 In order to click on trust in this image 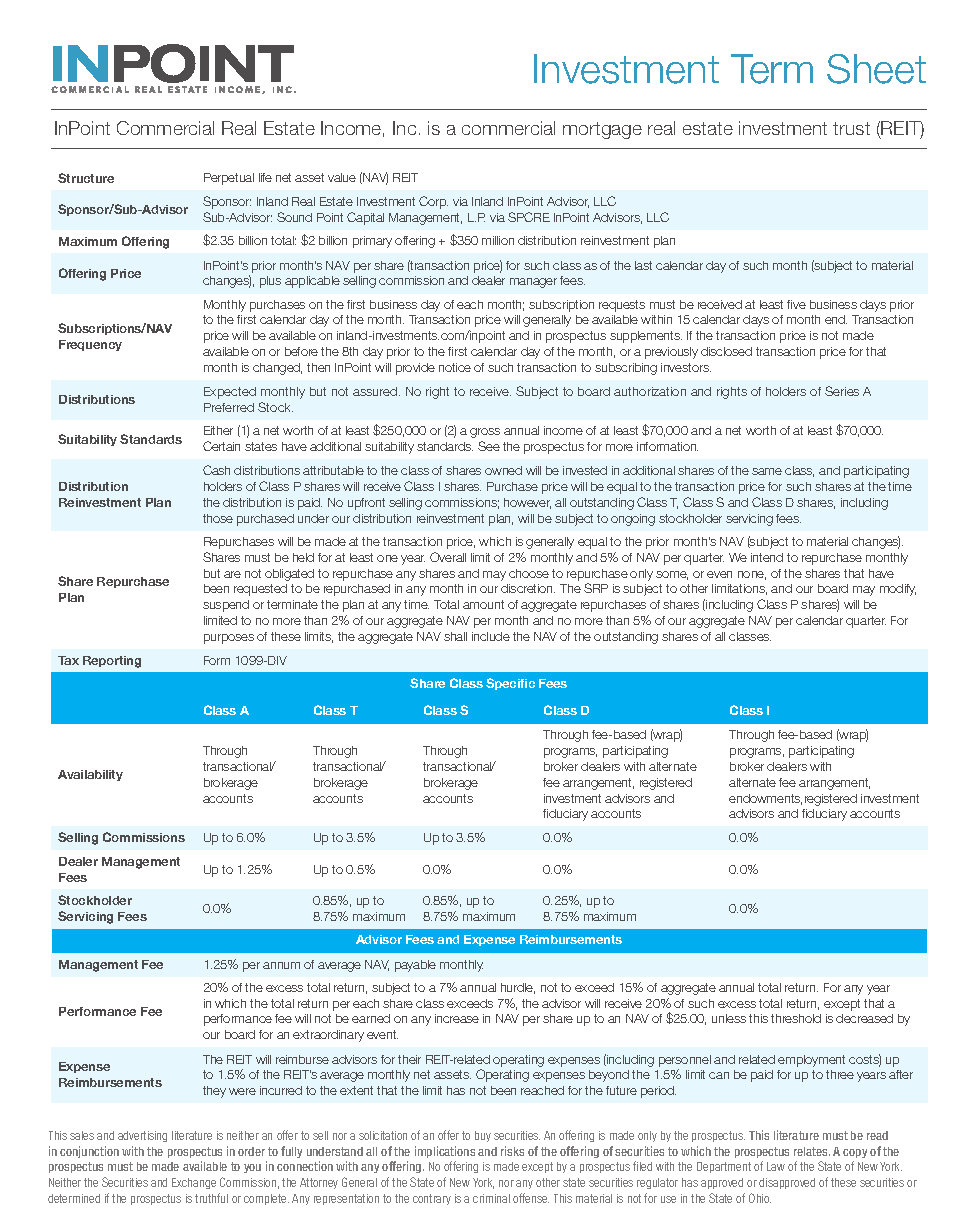, I will do `click(851, 128)`.
